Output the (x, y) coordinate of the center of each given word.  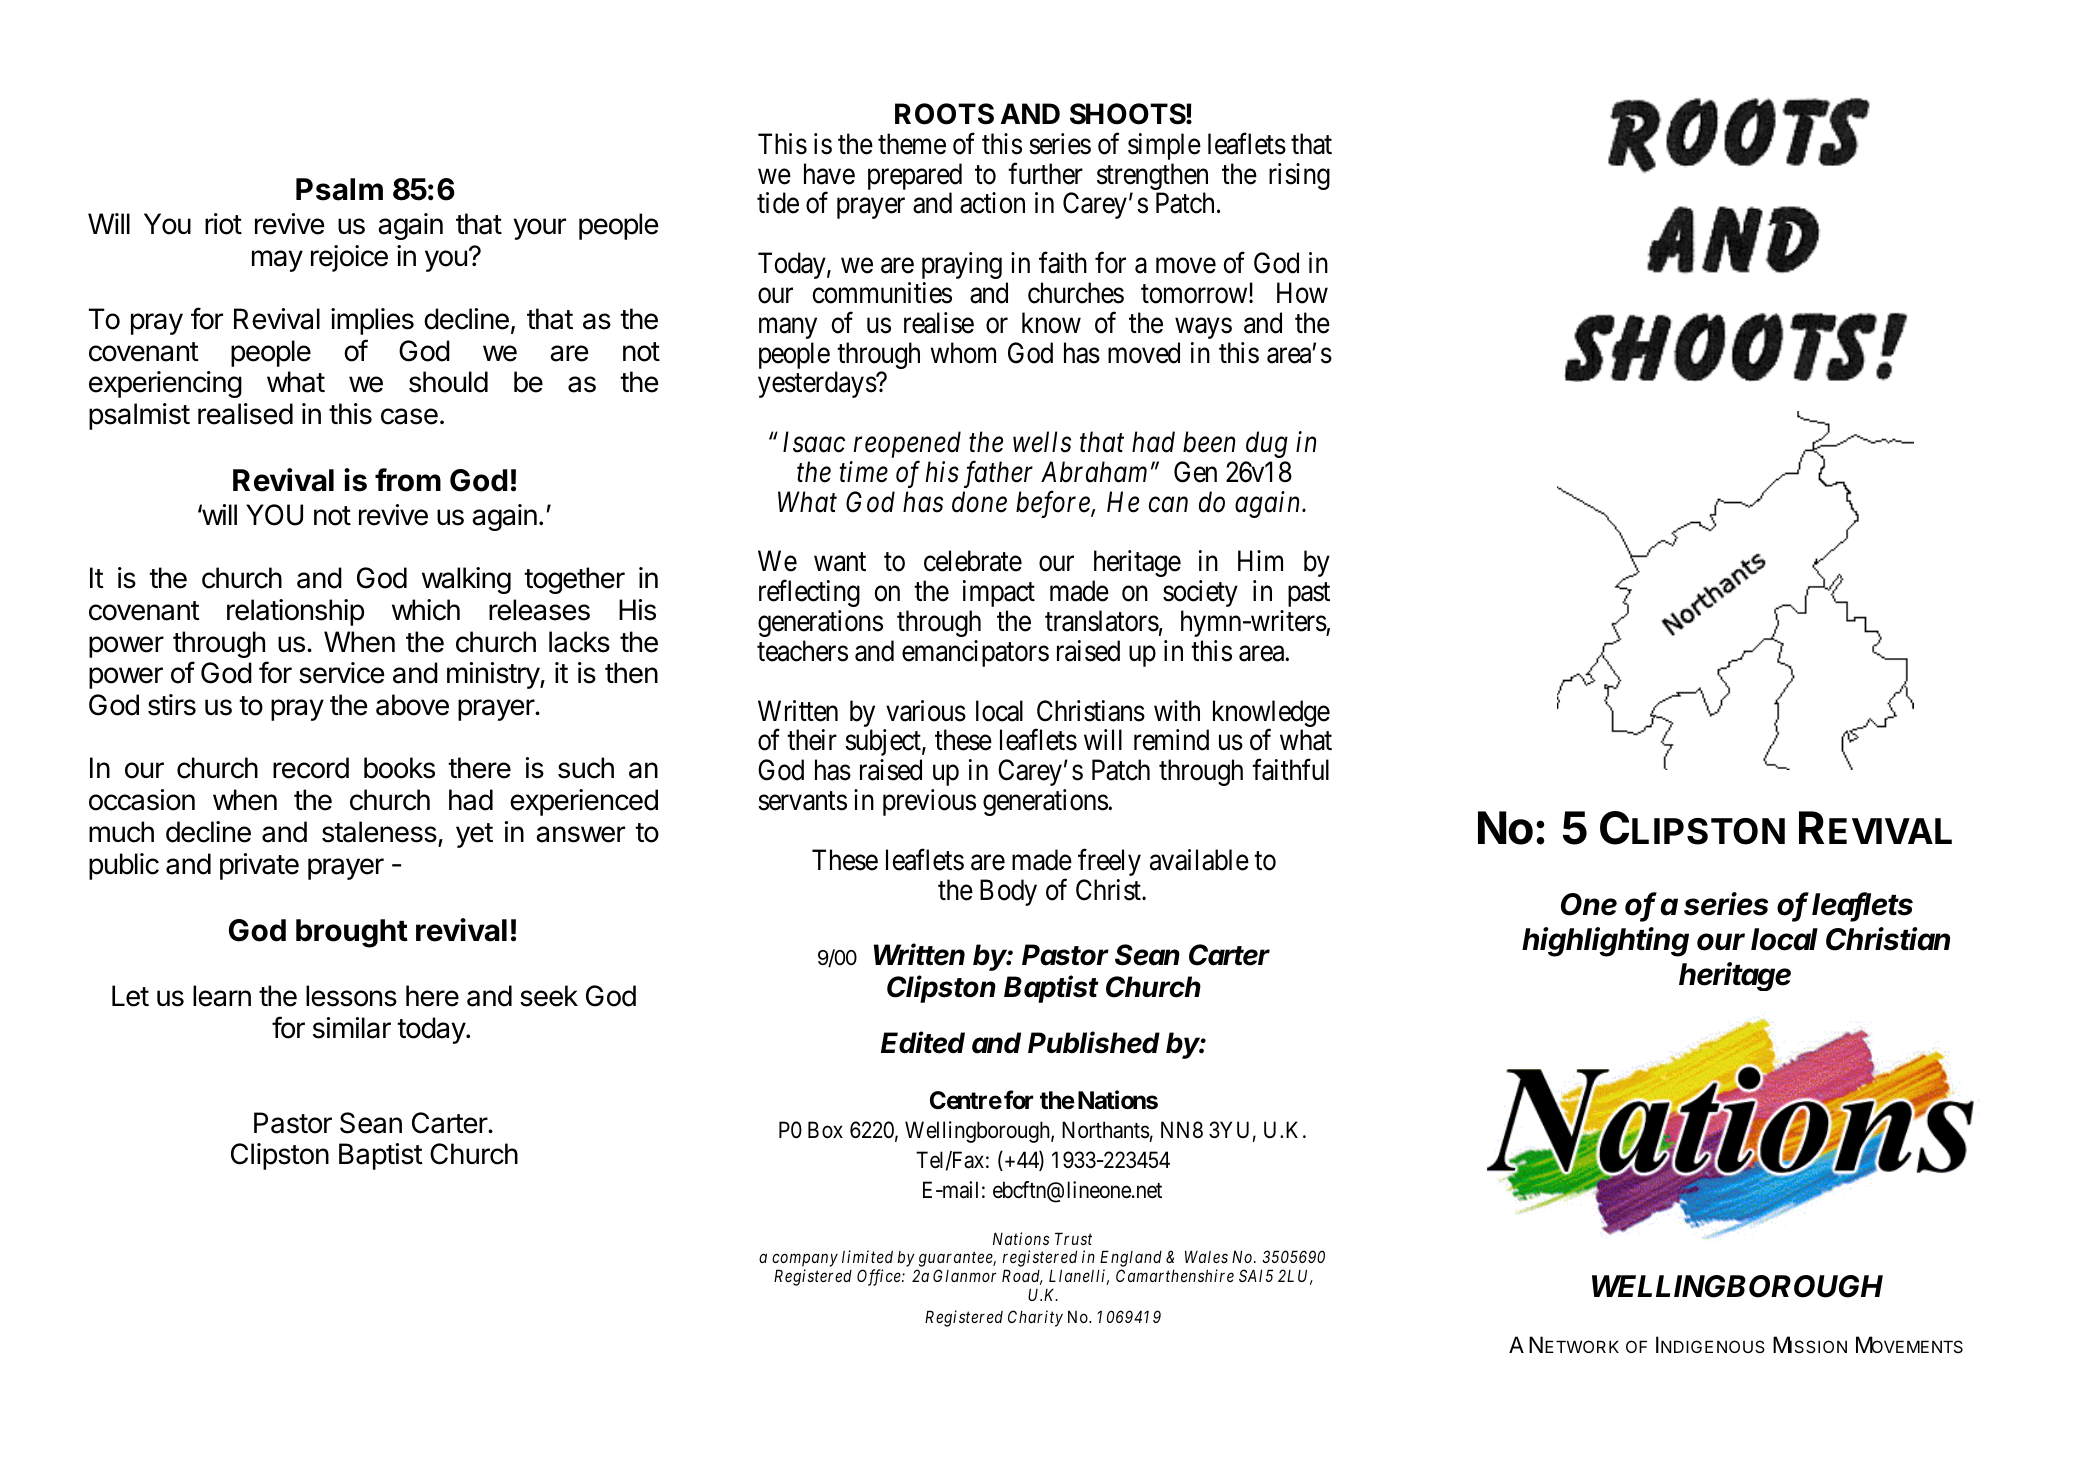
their (812, 740)
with (1177, 710)
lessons (351, 996)
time (864, 472)
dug (1267, 444)
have (829, 174)
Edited (923, 1042)
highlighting (1605, 942)
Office (880, 1277)
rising (1299, 176)
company (805, 1262)
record (311, 768)
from (408, 480)
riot (223, 224)
